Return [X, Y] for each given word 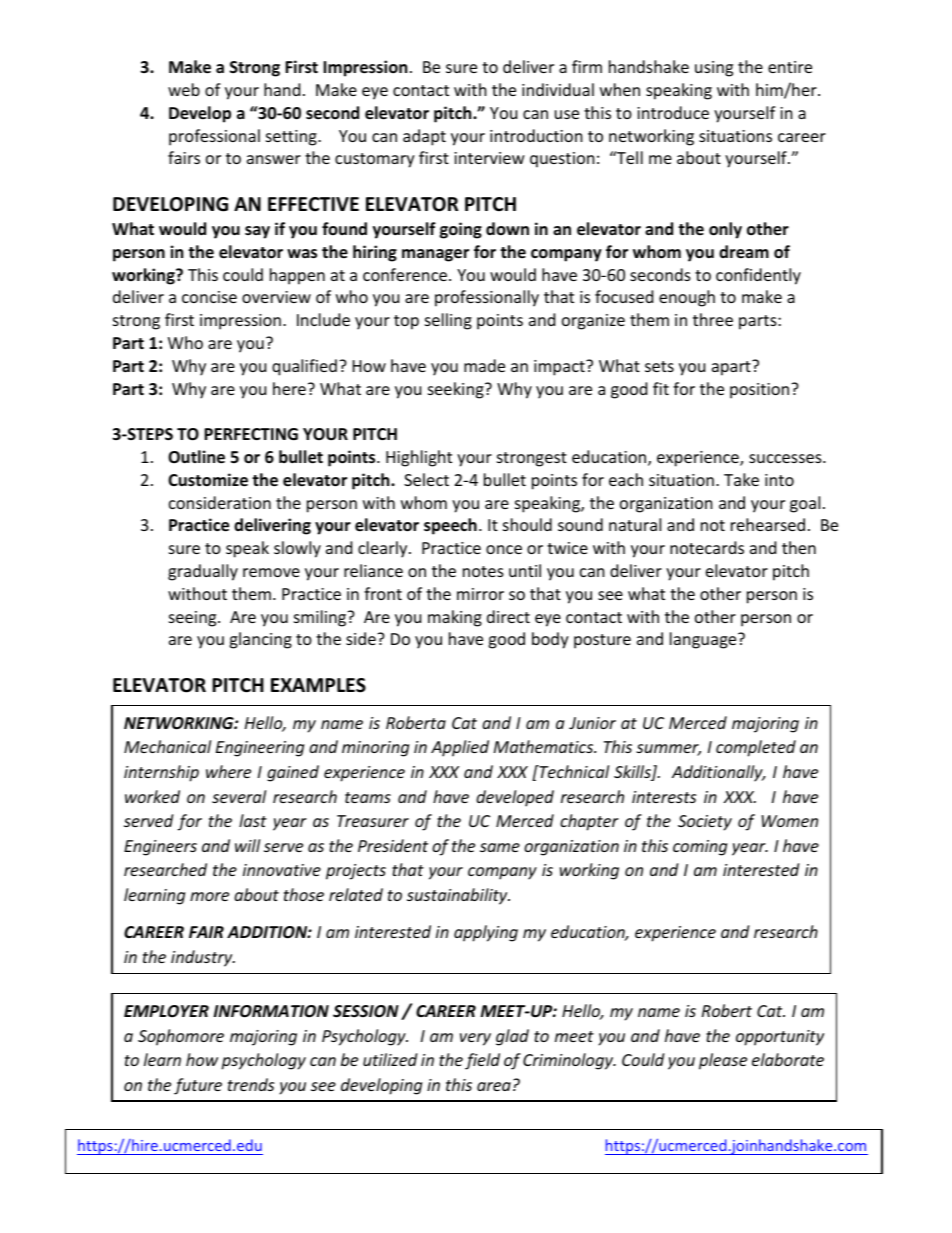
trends [251, 1084]
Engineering [260, 749]
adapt [424, 137]
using [714, 69]
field [482, 1061]
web [184, 89]
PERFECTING [251, 434]
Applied [460, 748]
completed [756, 748]
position [761, 391]
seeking [457, 390]
